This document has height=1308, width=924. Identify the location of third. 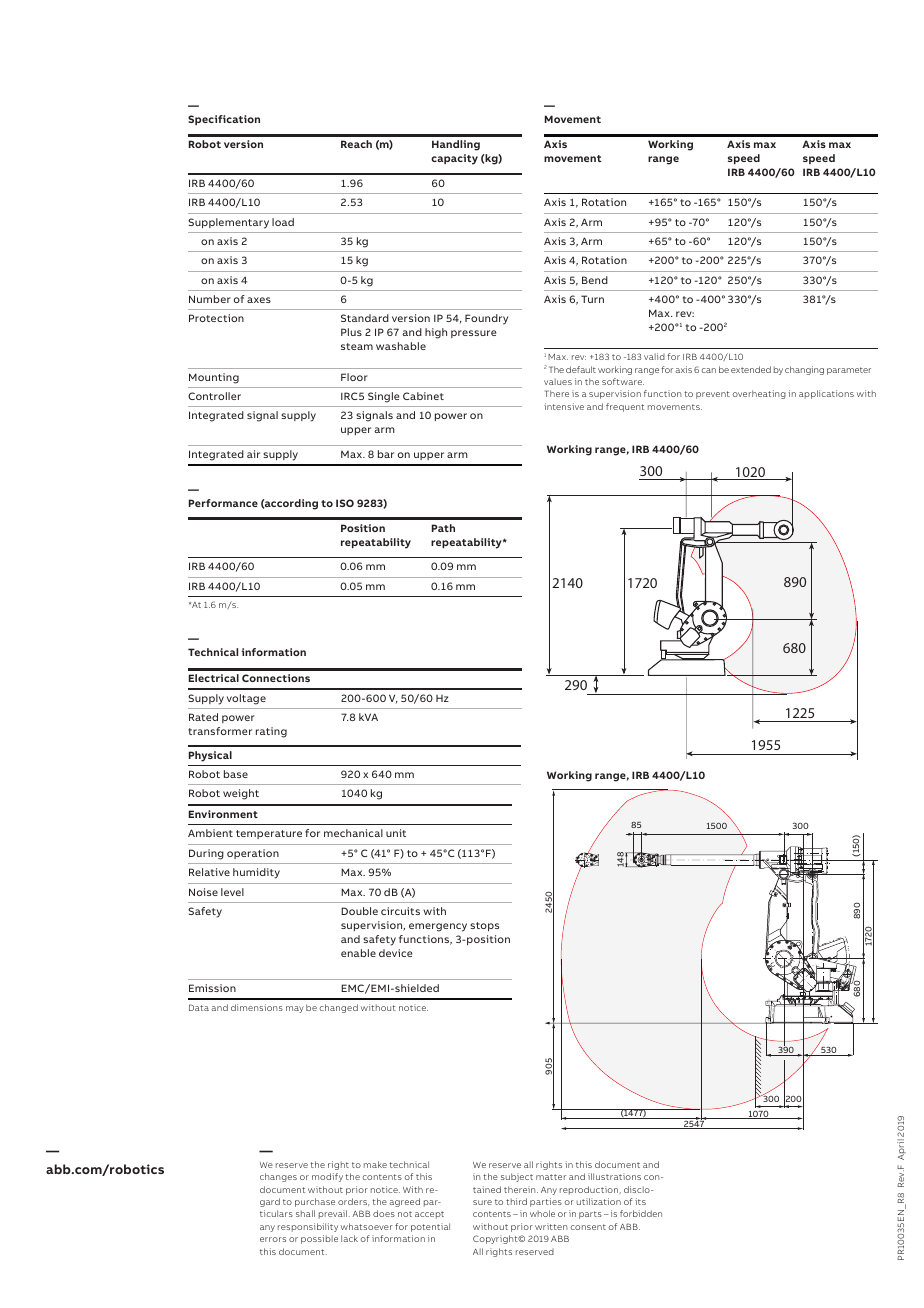
(516, 1201).
